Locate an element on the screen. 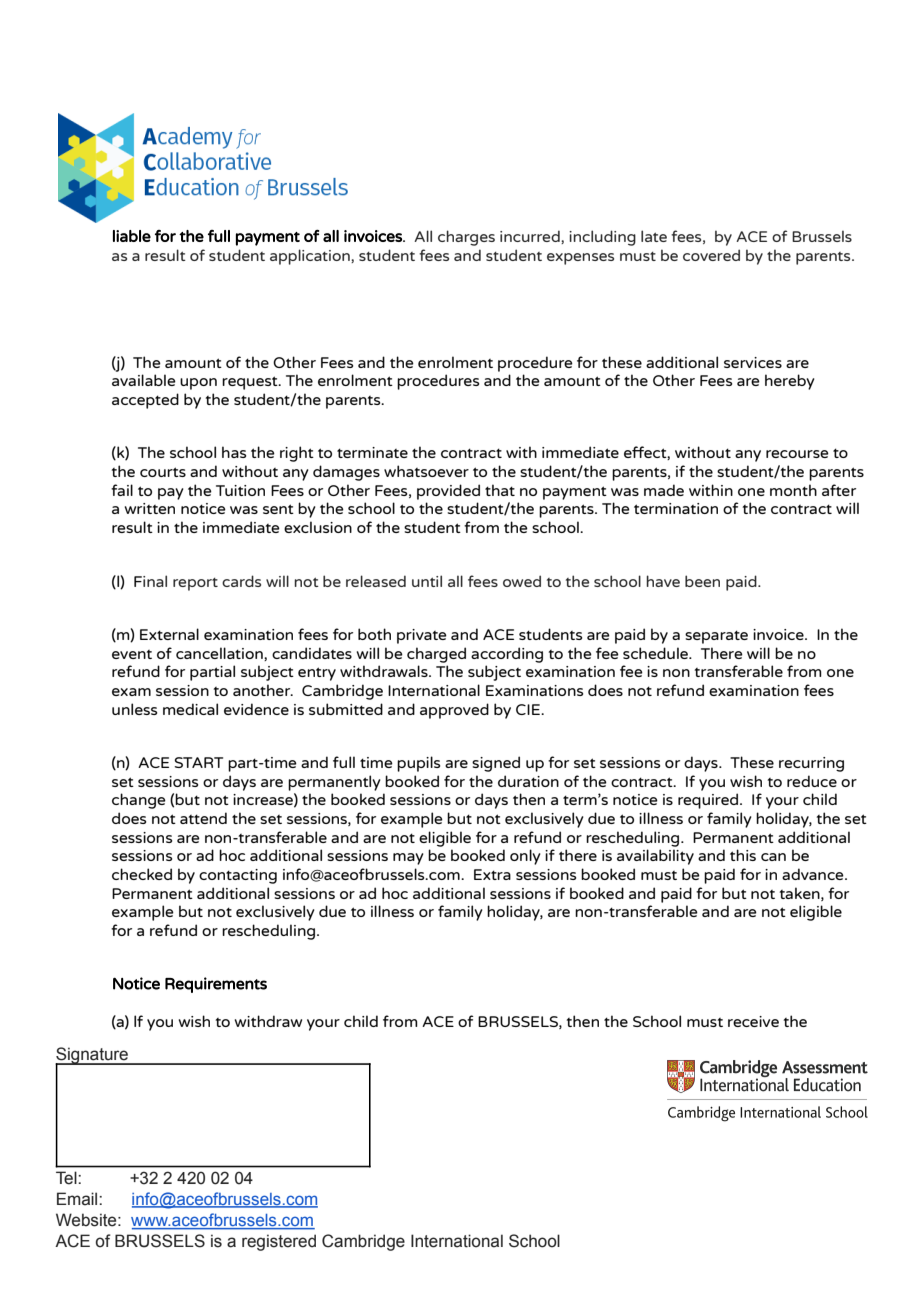  advance is located at coordinates (814, 874).
